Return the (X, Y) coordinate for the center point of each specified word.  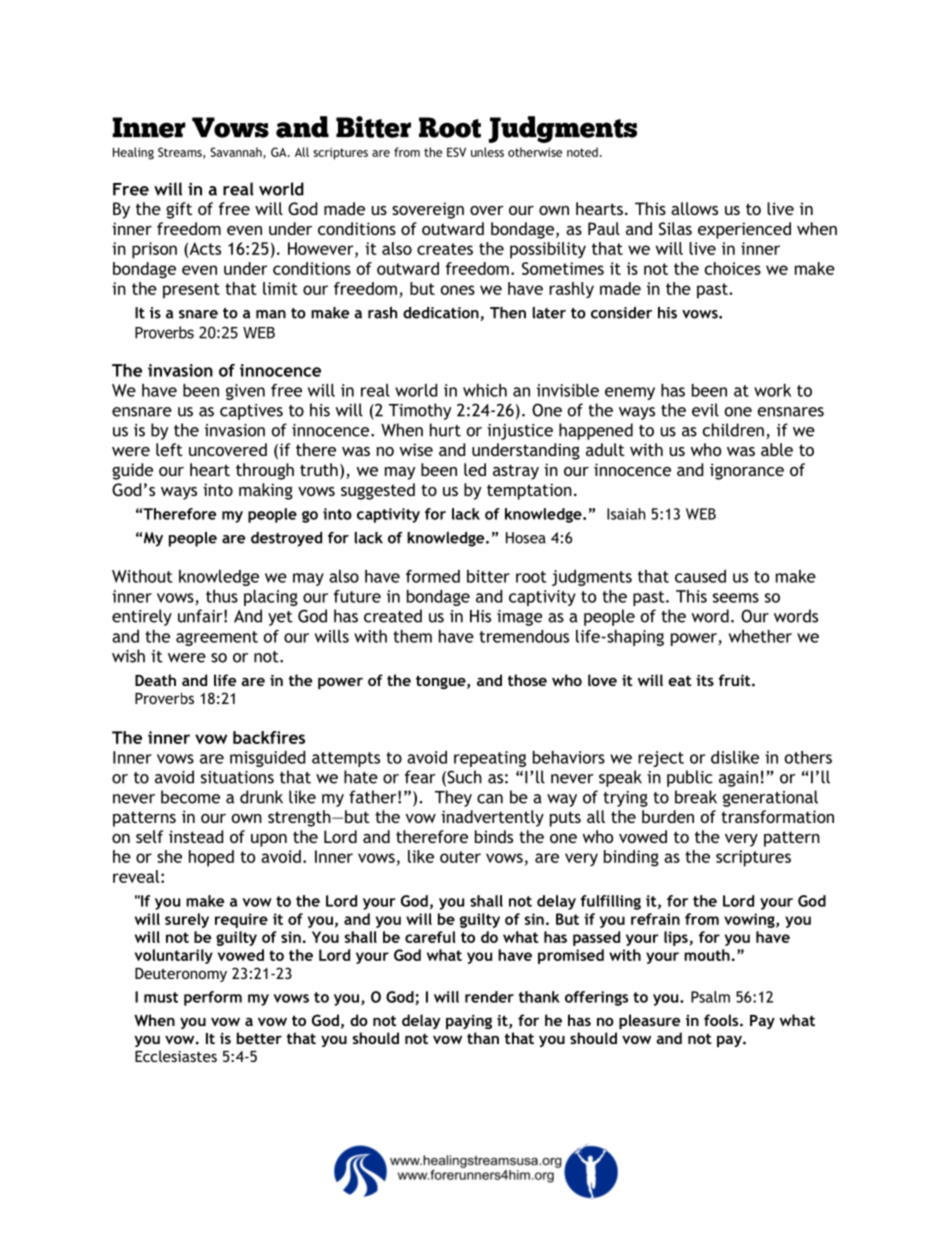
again (738, 779)
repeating (490, 759)
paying (469, 1022)
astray (516, 472)
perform (213, 998)
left (169, 449)
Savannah (237, 153)
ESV (456, 152)
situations (237, 777)
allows (694, 208)
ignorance (747, 471)
